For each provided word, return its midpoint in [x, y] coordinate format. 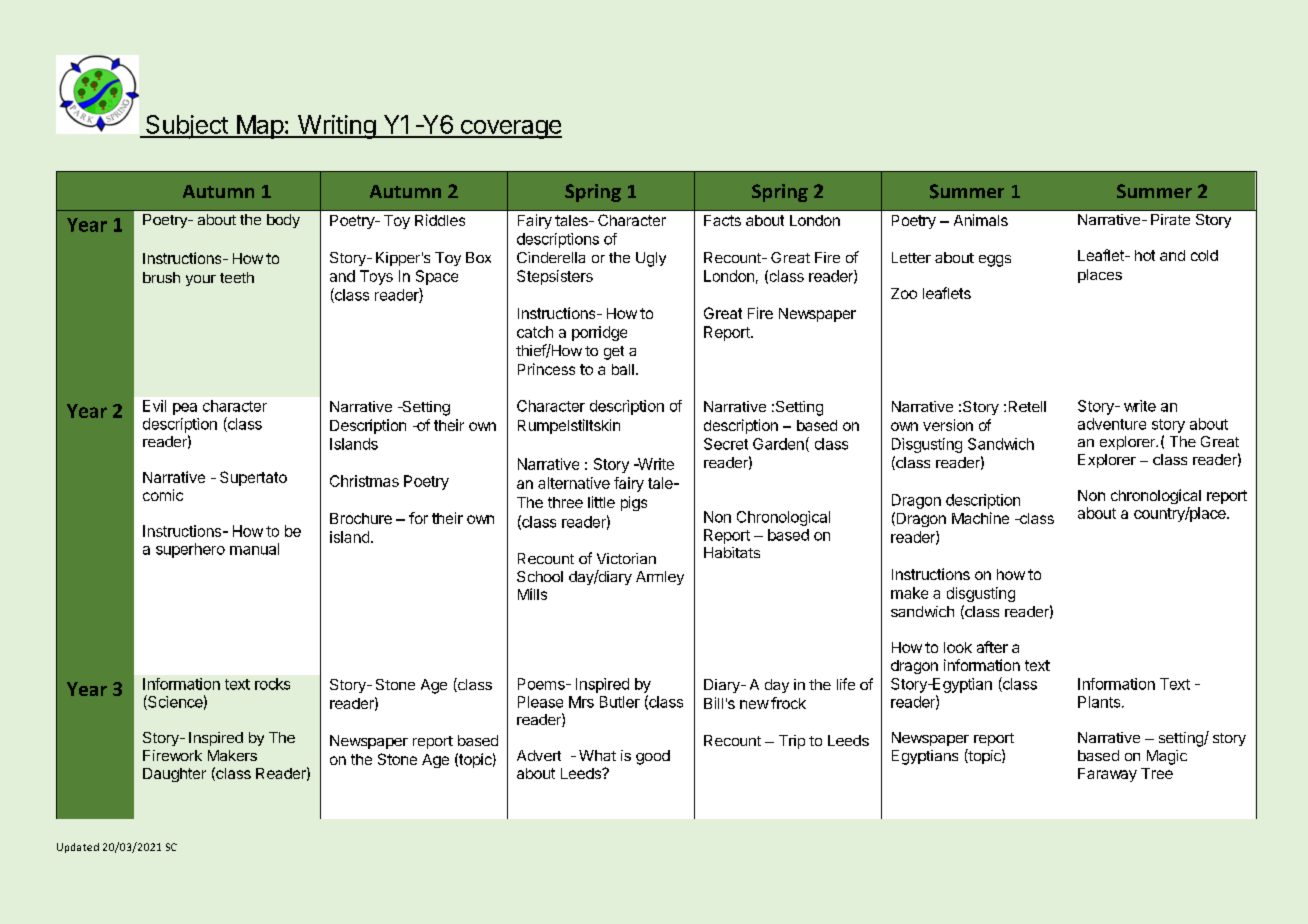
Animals [981, 220]
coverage [510, 129]
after [992, 647]
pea [185, 409]
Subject [186, 127]
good [653, 757]
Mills [532, 594]
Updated [78, 848]
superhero [190, 550]
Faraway [1107, 775]
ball [623, 369]
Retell [1027, 406]
